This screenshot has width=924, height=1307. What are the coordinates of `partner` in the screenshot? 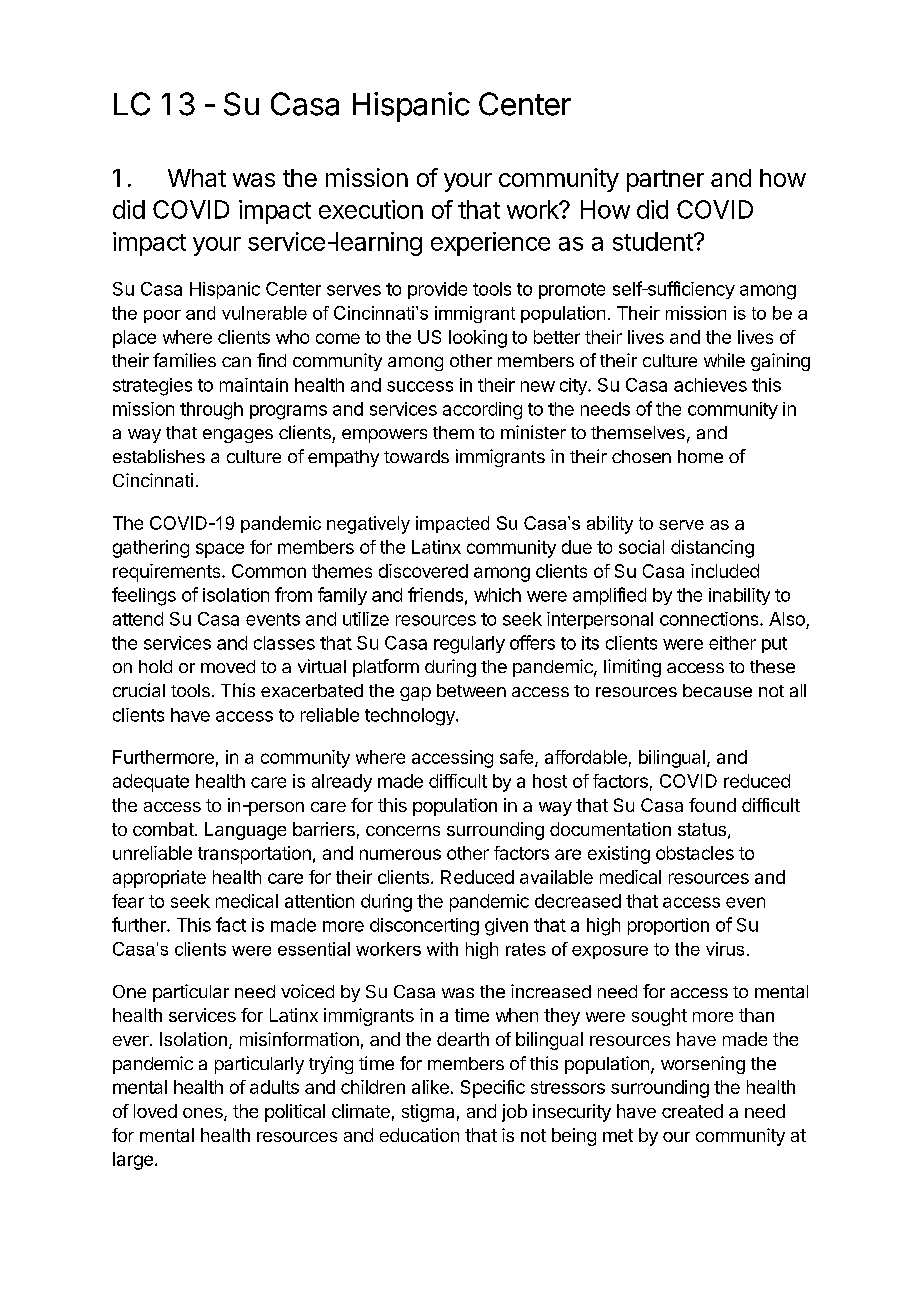 It's located at (665, 181).
